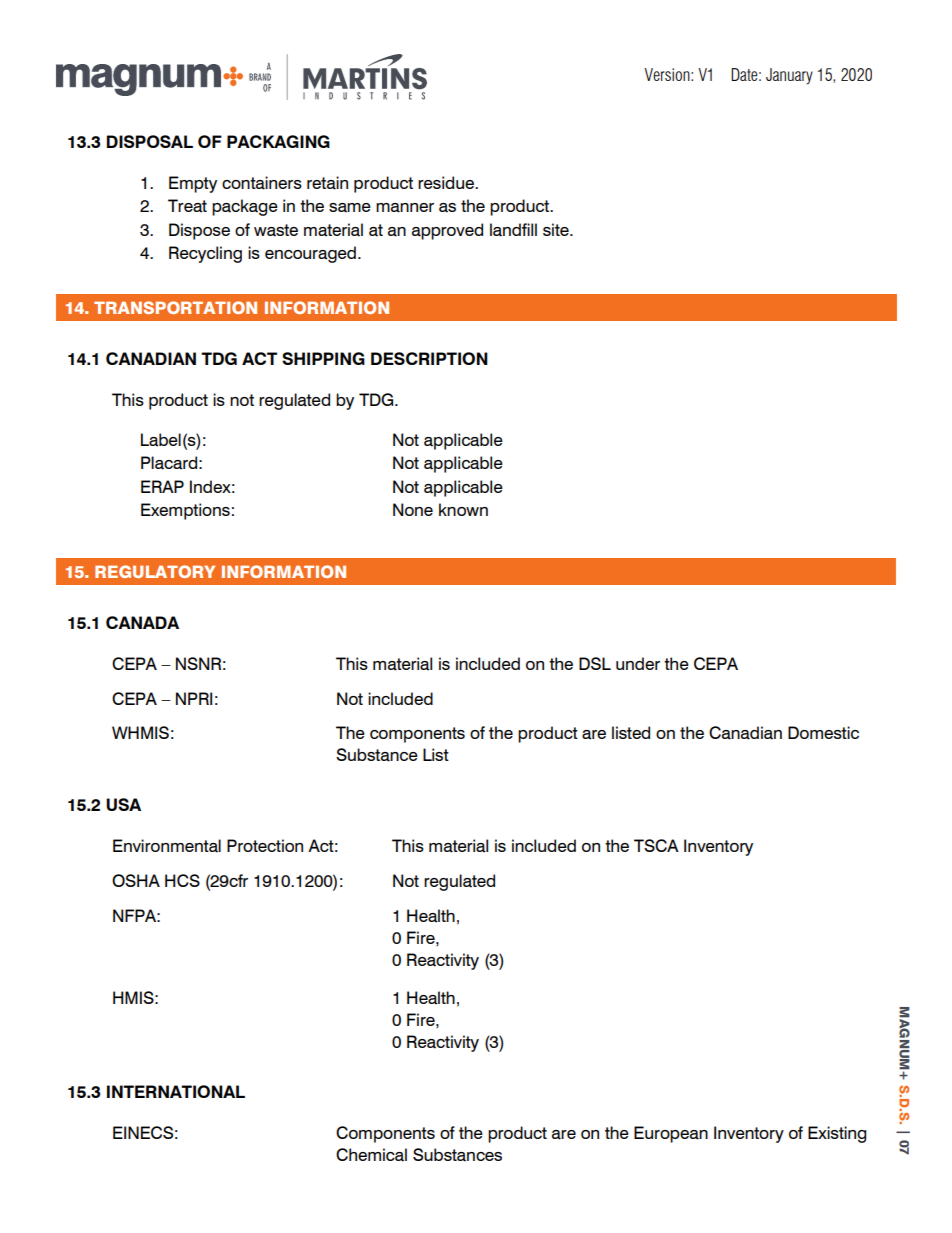 This screenshot has width=952, height=1233. What do you see at coordinates (823, 732) in the screenshot?
I see `Domestic` at bounding box center [823, 732].
